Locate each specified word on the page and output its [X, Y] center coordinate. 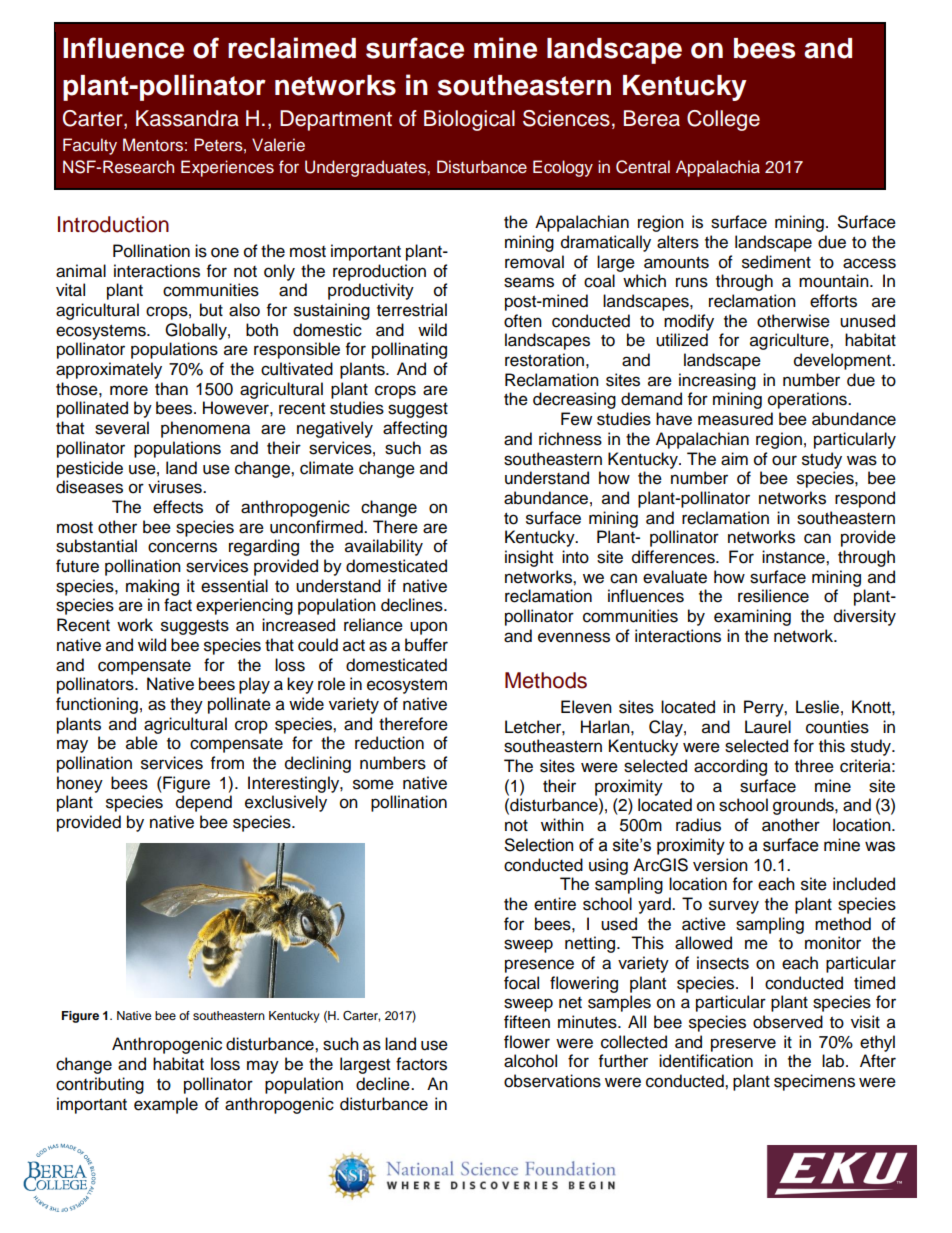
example [166, 1105]
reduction [389, 743]
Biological [469, 120]
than [171, 389]
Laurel [768, 727]
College [723, 120]
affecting [415, 429]
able [142, 743]
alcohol [530, 1061]
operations [808, 400]
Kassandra [187, 118]
